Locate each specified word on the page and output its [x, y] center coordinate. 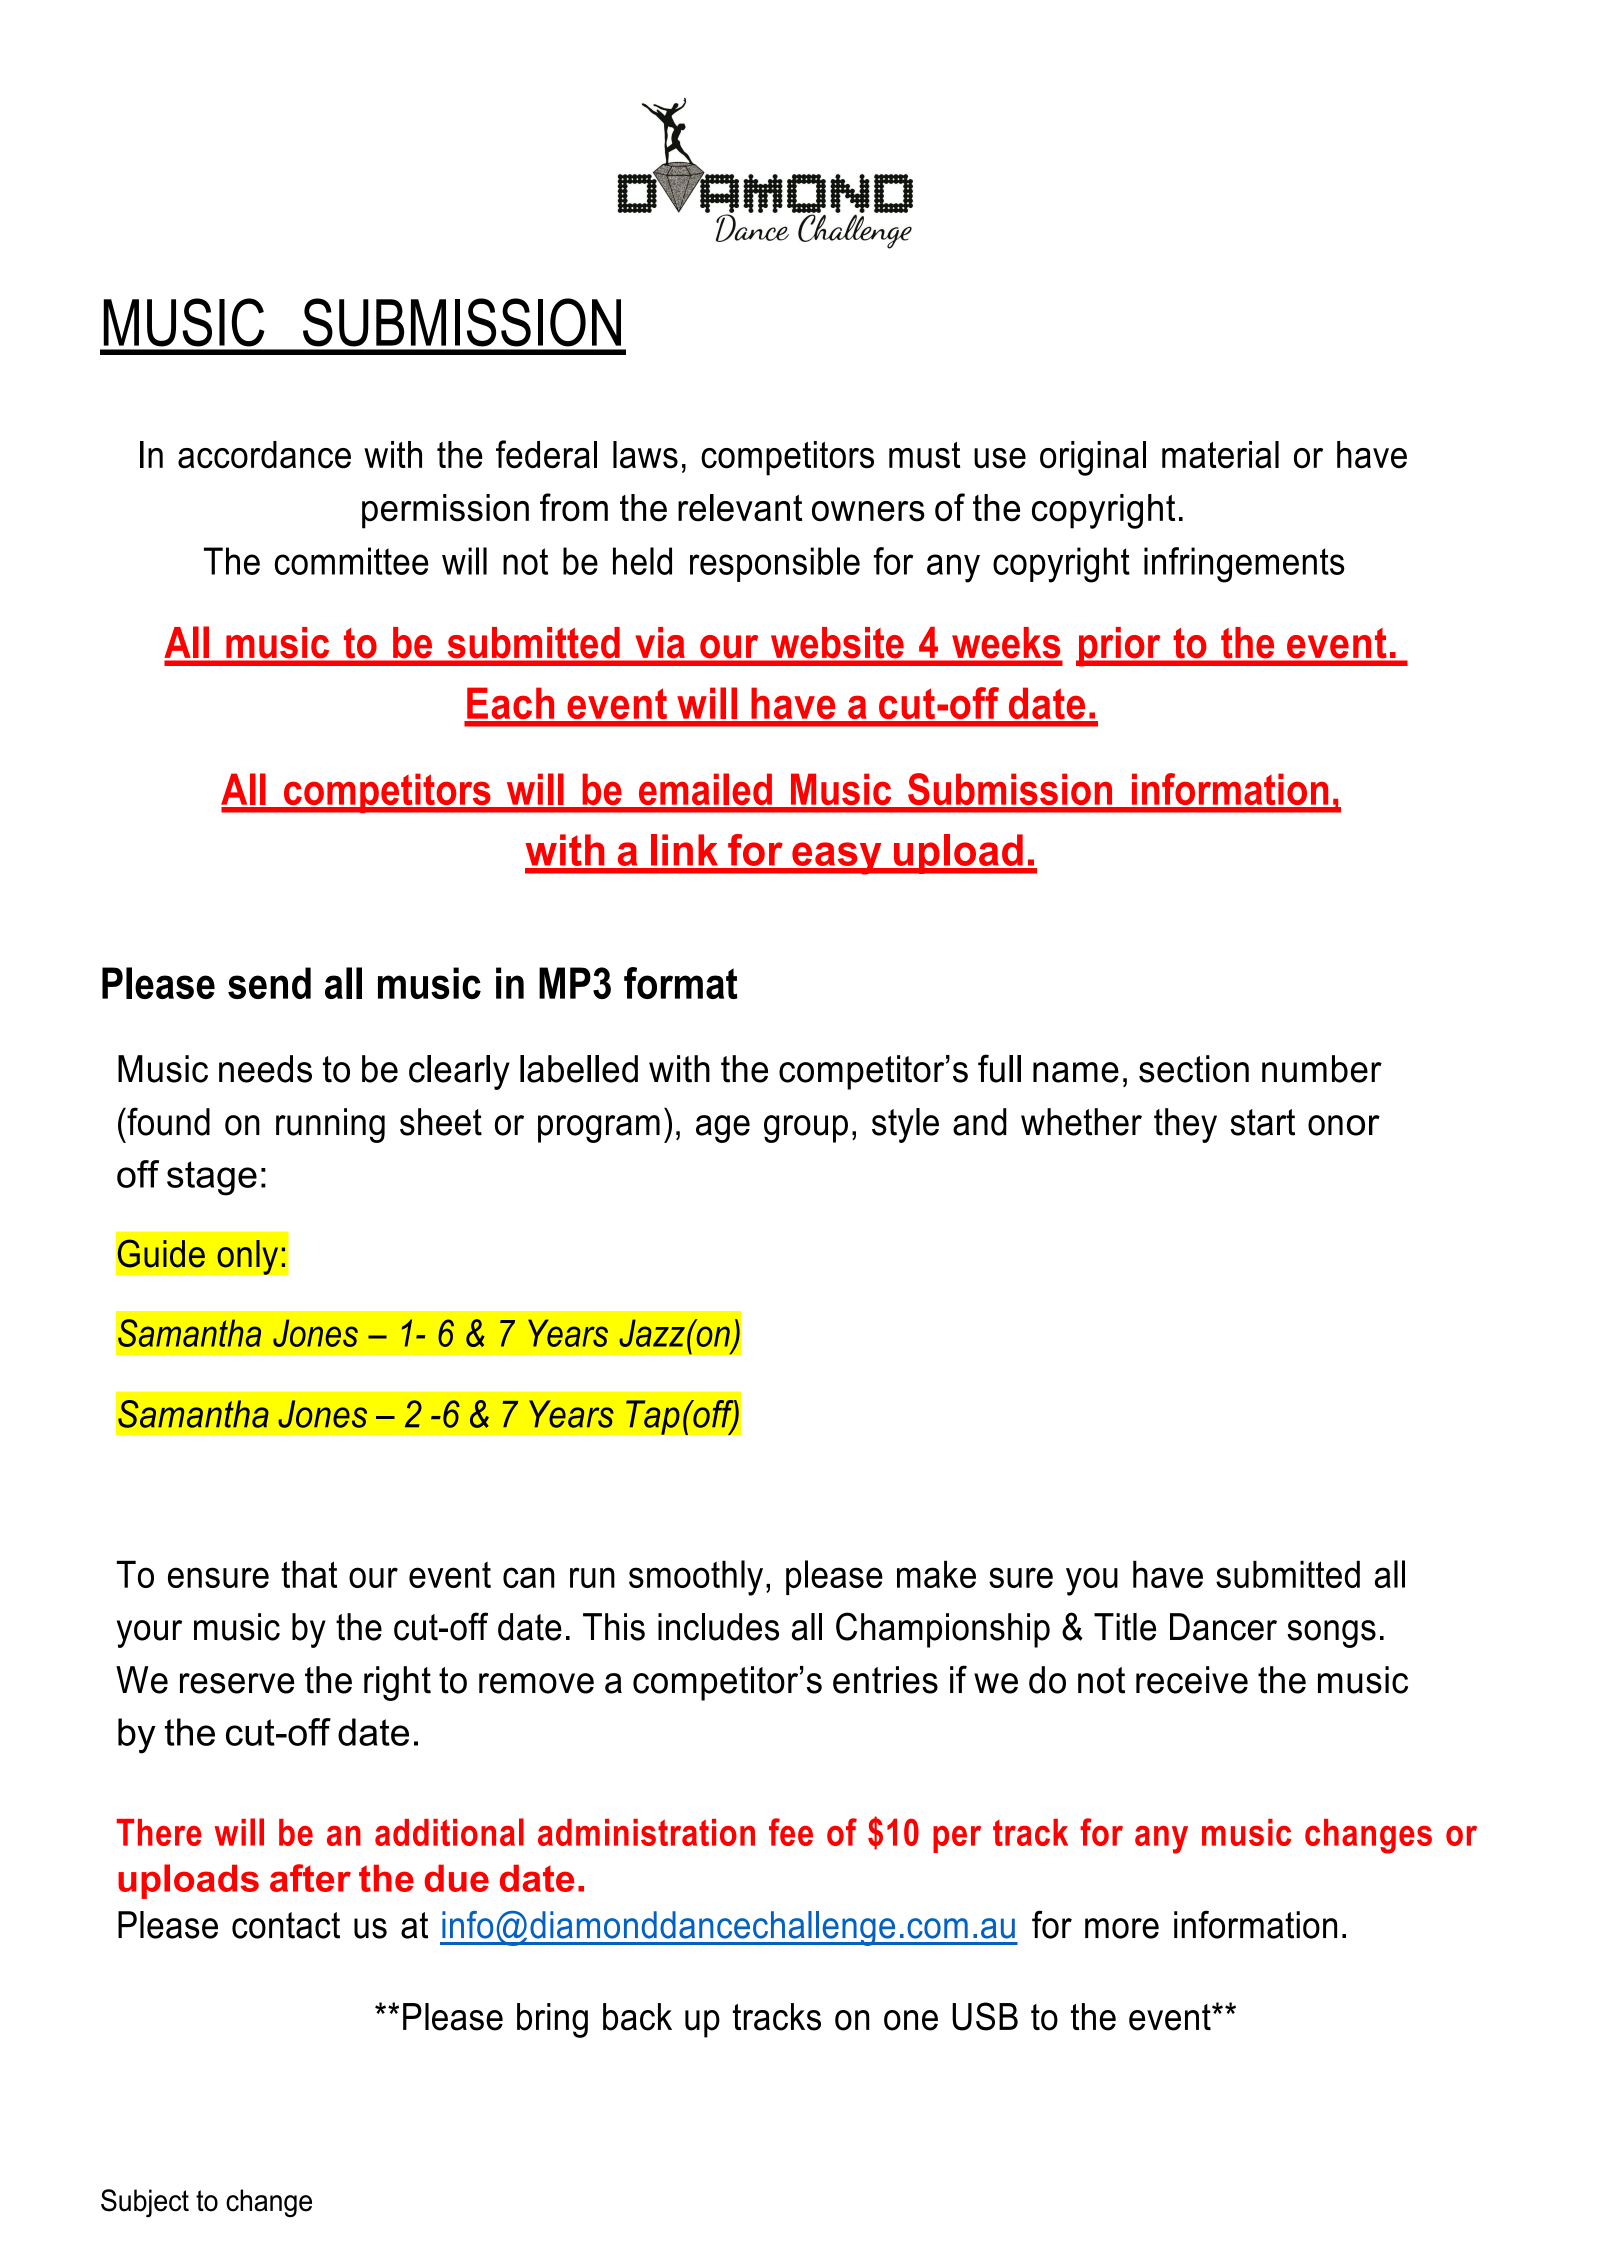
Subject [145, 2203]
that [309, 1574]
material [1220, 455]
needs [265, 1069]
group [806, 1129]
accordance [264, 455]
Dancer [1223, 1627]
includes [718, 1627]
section [1194, 1069]
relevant [740, 508]
